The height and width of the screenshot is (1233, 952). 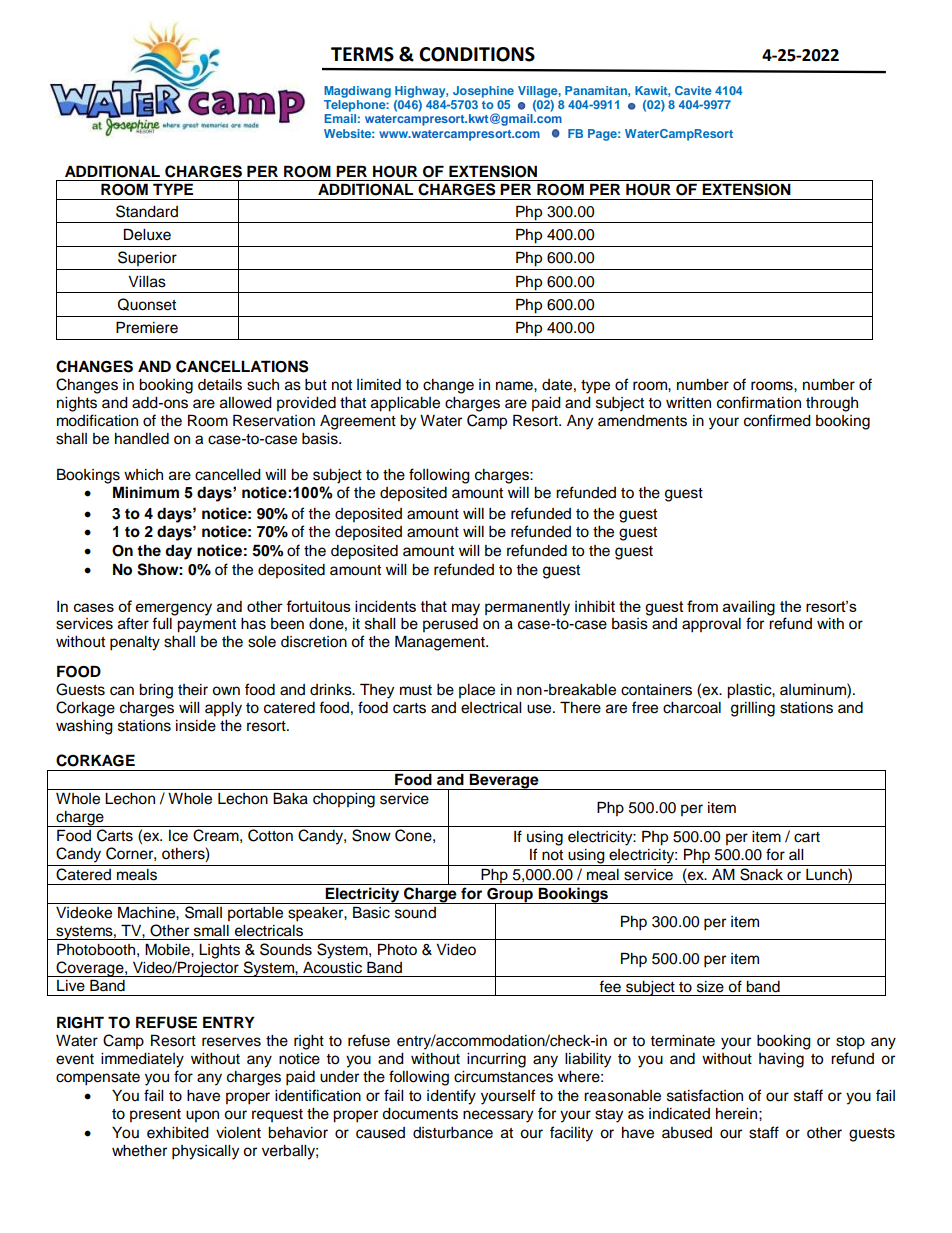 What do you see at coordinates (174, 609) in the screenshot?
I see `emergency` at bounding box center [174, 609].
